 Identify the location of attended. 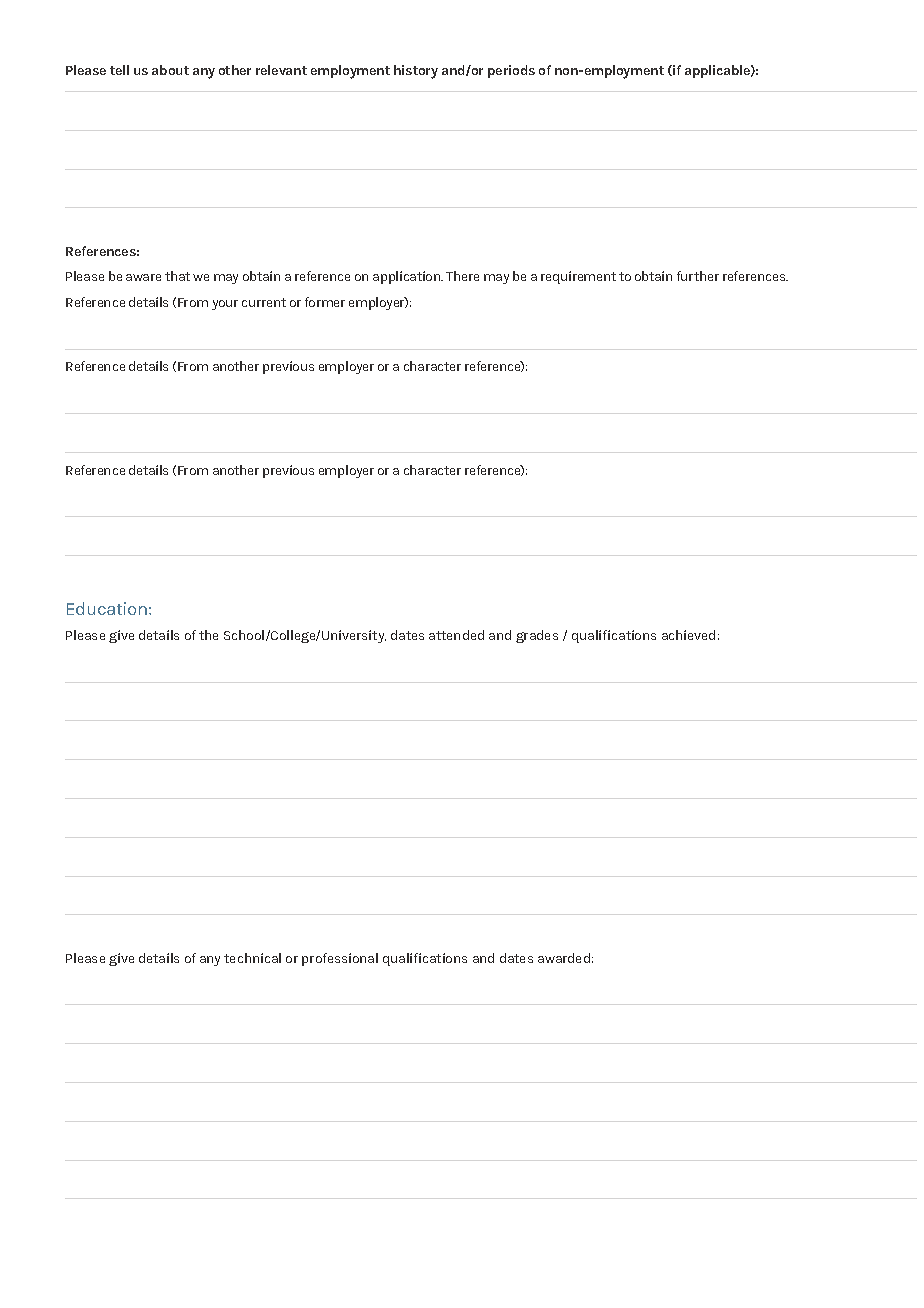
(456, 635).
